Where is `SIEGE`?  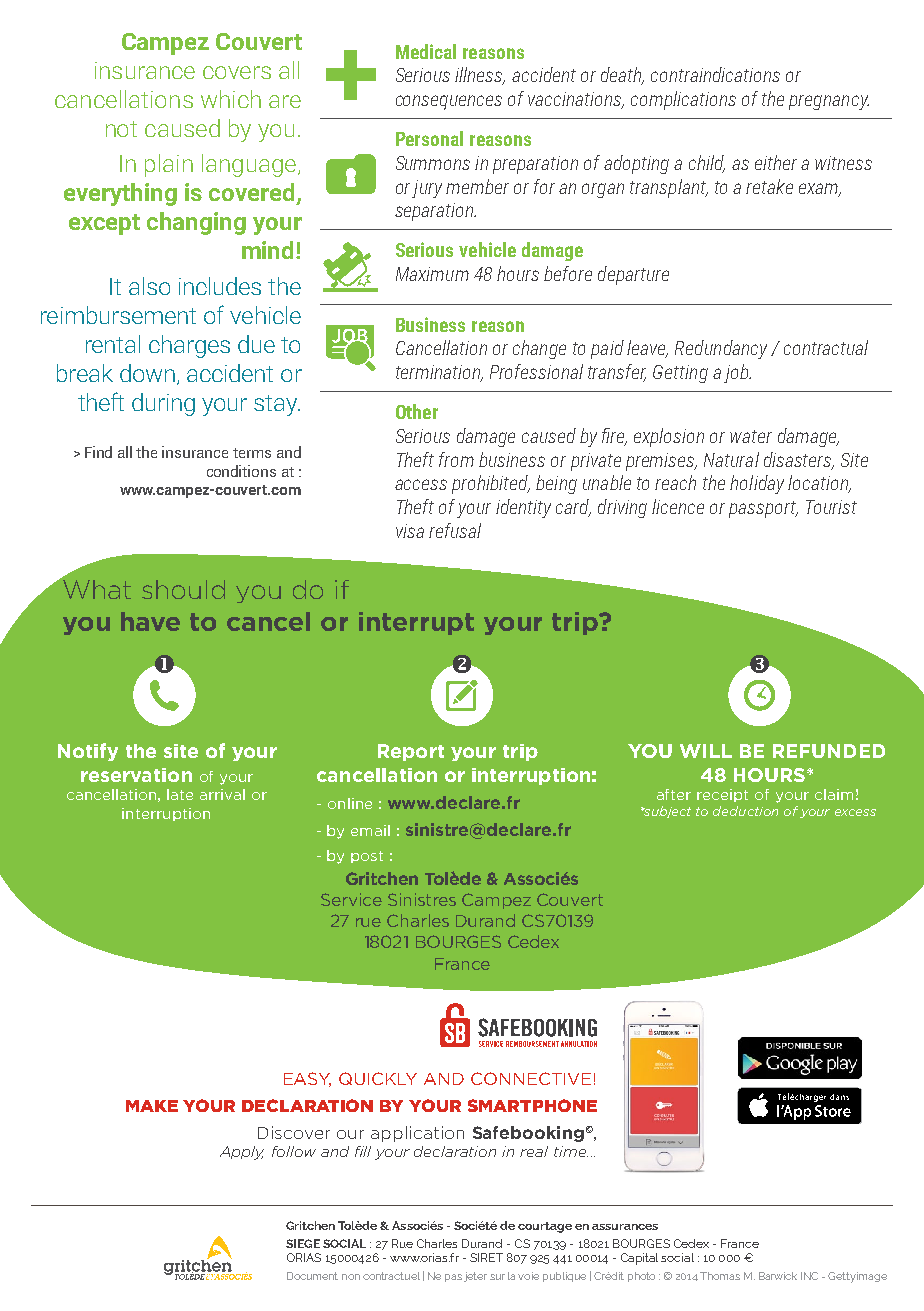 SIEGE is located at coordinates (303, 1243).
